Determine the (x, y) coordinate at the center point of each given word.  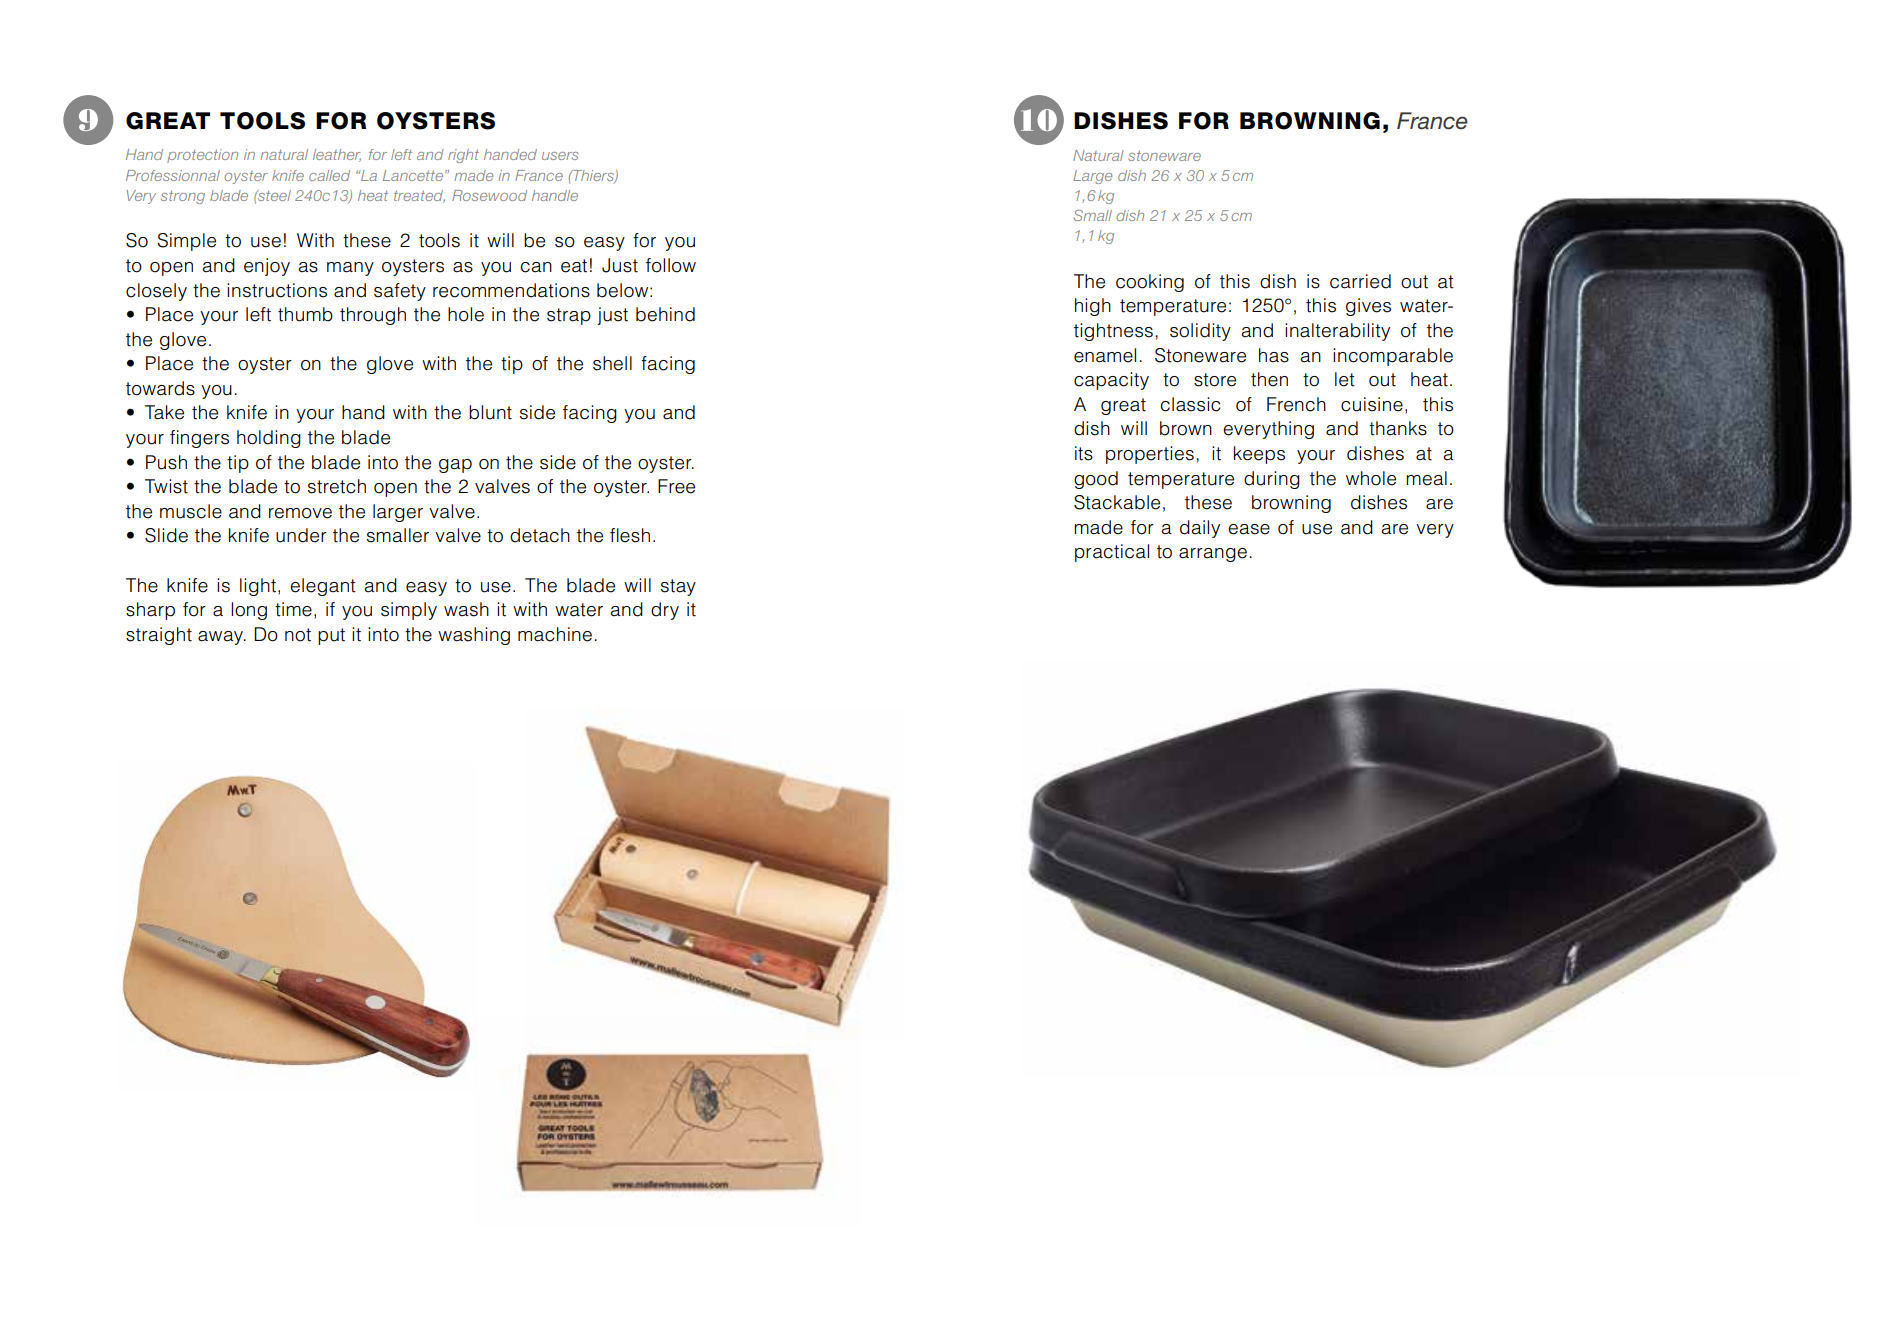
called (329, 175)
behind (665, 314)
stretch (337, 486)
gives (1368, 307)
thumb (305, 314)
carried (1360, 281)
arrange (1213, 555)
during (1272, 480)
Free (676, 486)
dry (665, 611)
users (560, 156)
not (298, 635)
